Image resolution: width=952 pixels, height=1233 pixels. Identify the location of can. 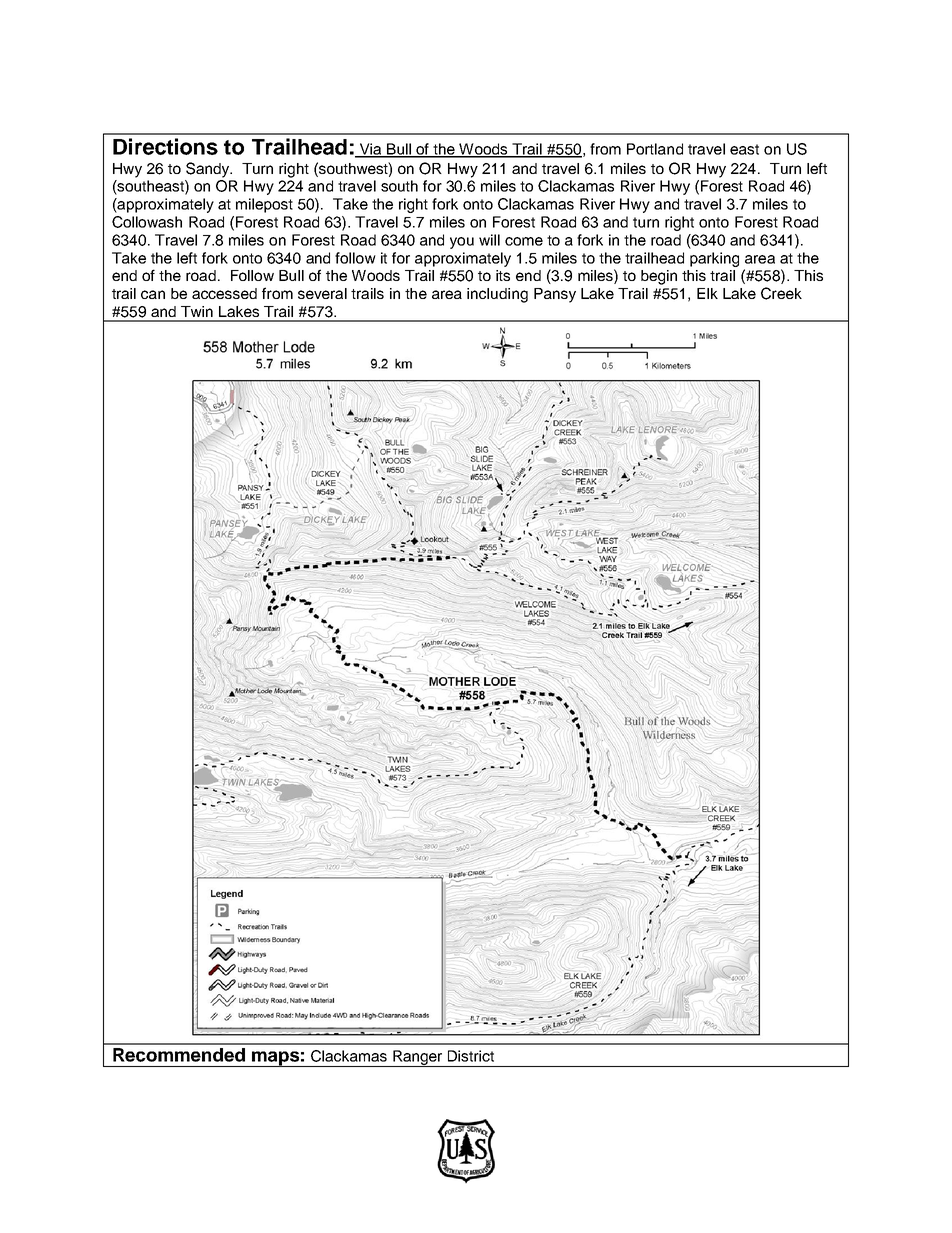
(153, 294).
